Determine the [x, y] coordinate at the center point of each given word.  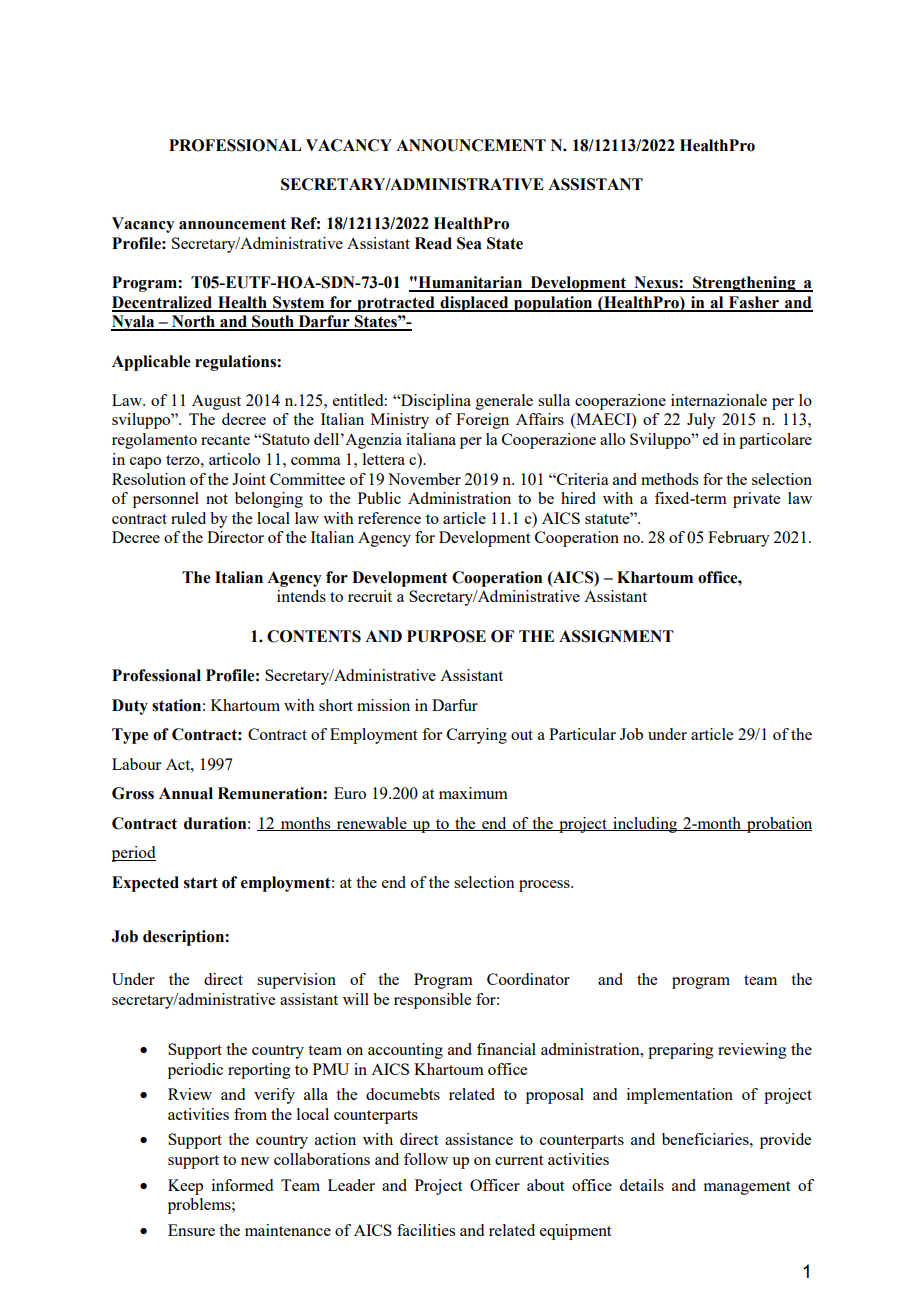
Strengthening [744, 284]
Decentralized [163, 303]
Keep [185, 1187]
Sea [469, 243]
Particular [582, 734]
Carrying [477, 736]
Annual [186, 793]
